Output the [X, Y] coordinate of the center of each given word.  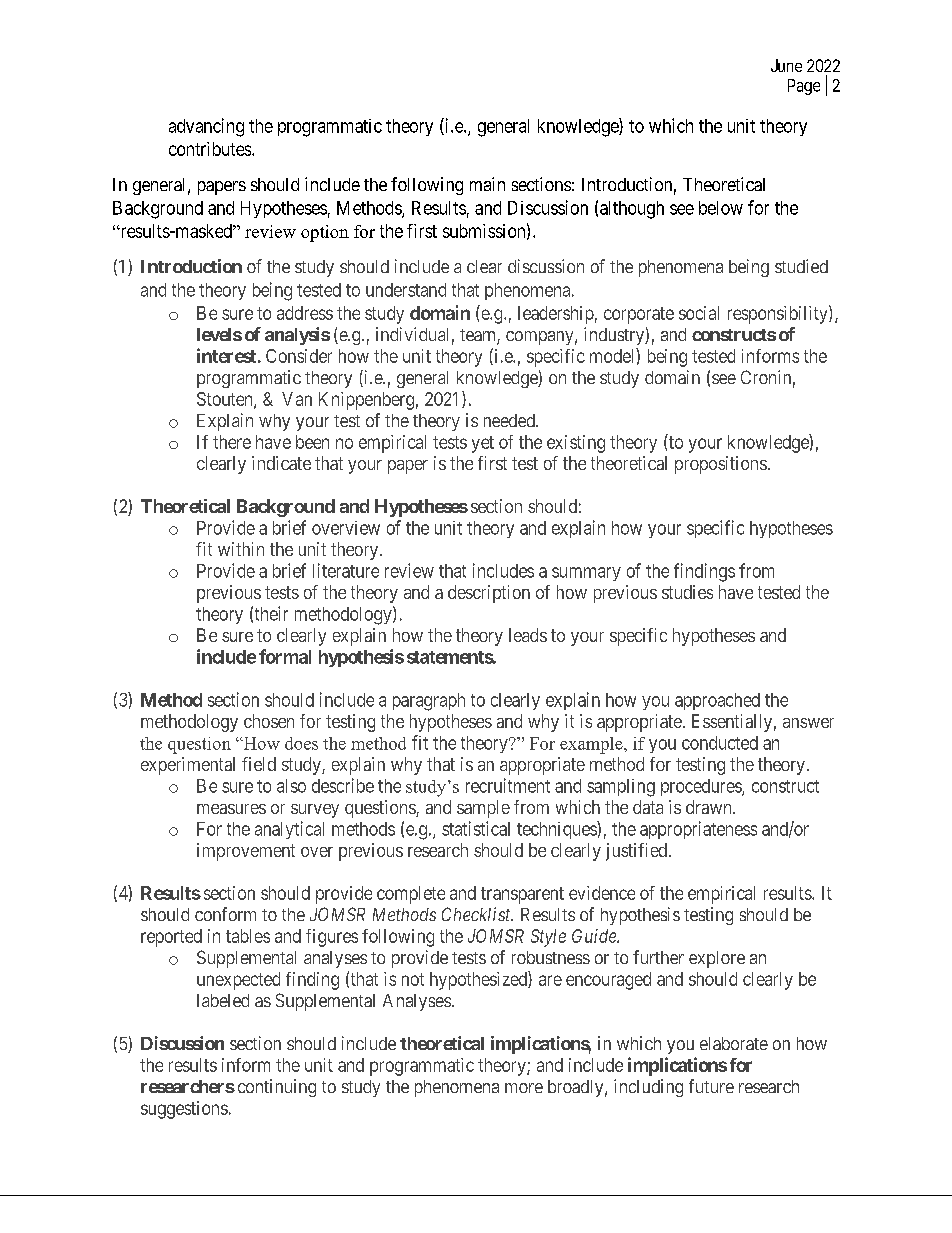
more [524, 1088]
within [241, 549]
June [786, 65]
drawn [710, 807]
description [489, 594]
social [699, 313]
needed [510, 420]
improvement [246, 852]
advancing [206, 127]
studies [687, 592]
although [632, 210]
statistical [476, 828]
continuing [277, 1088]
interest [226, 355]
